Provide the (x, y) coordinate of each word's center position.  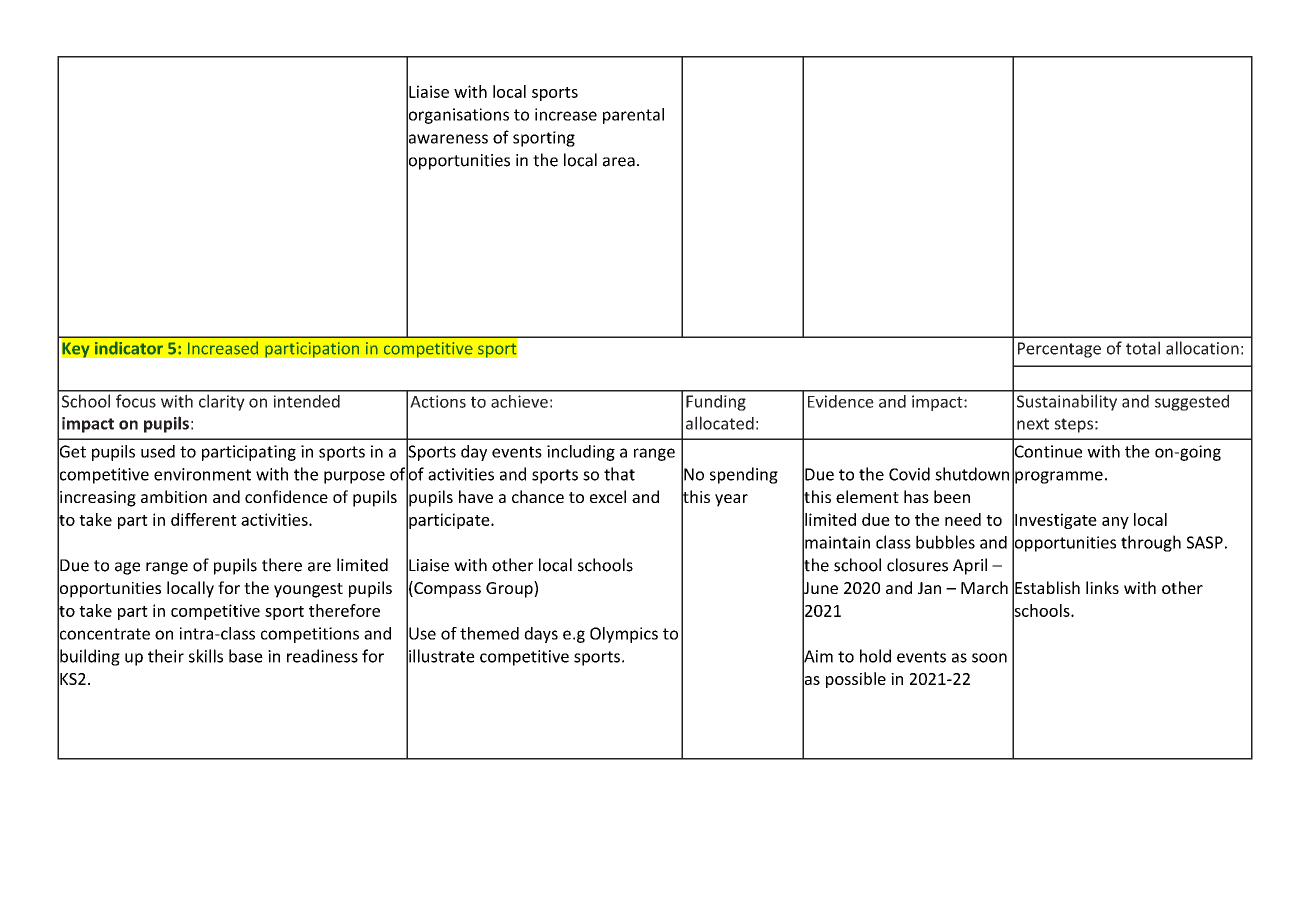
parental (633, 116)
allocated (720, 423)
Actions (438, 401)
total (1143, 348)
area (619, 162)
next (1033, 424)
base (246, 656)
